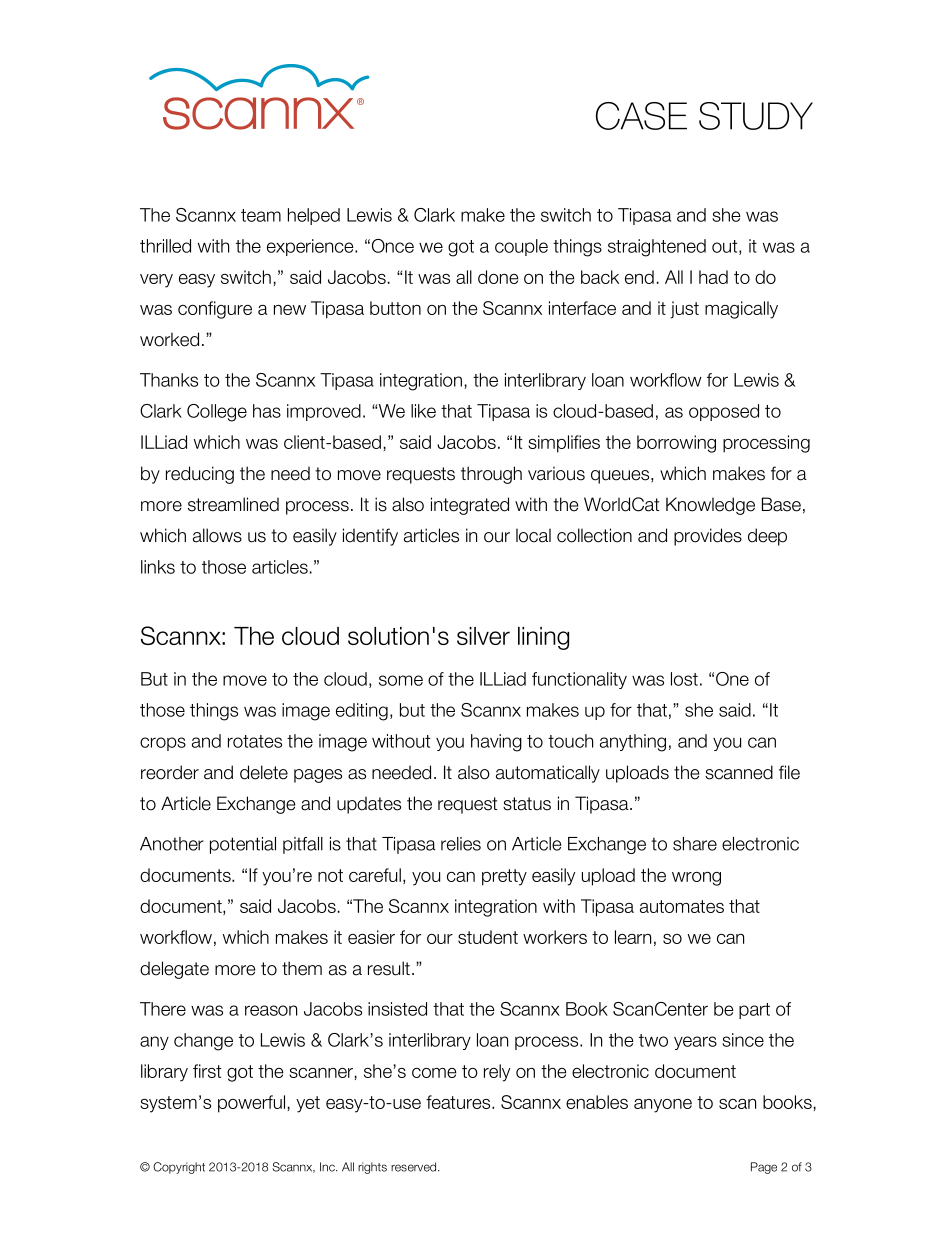 The image size is (952, 1233). What do you see at coordinates (158, 567) in the image?
I see `links` at bounding box center [158, 567].
